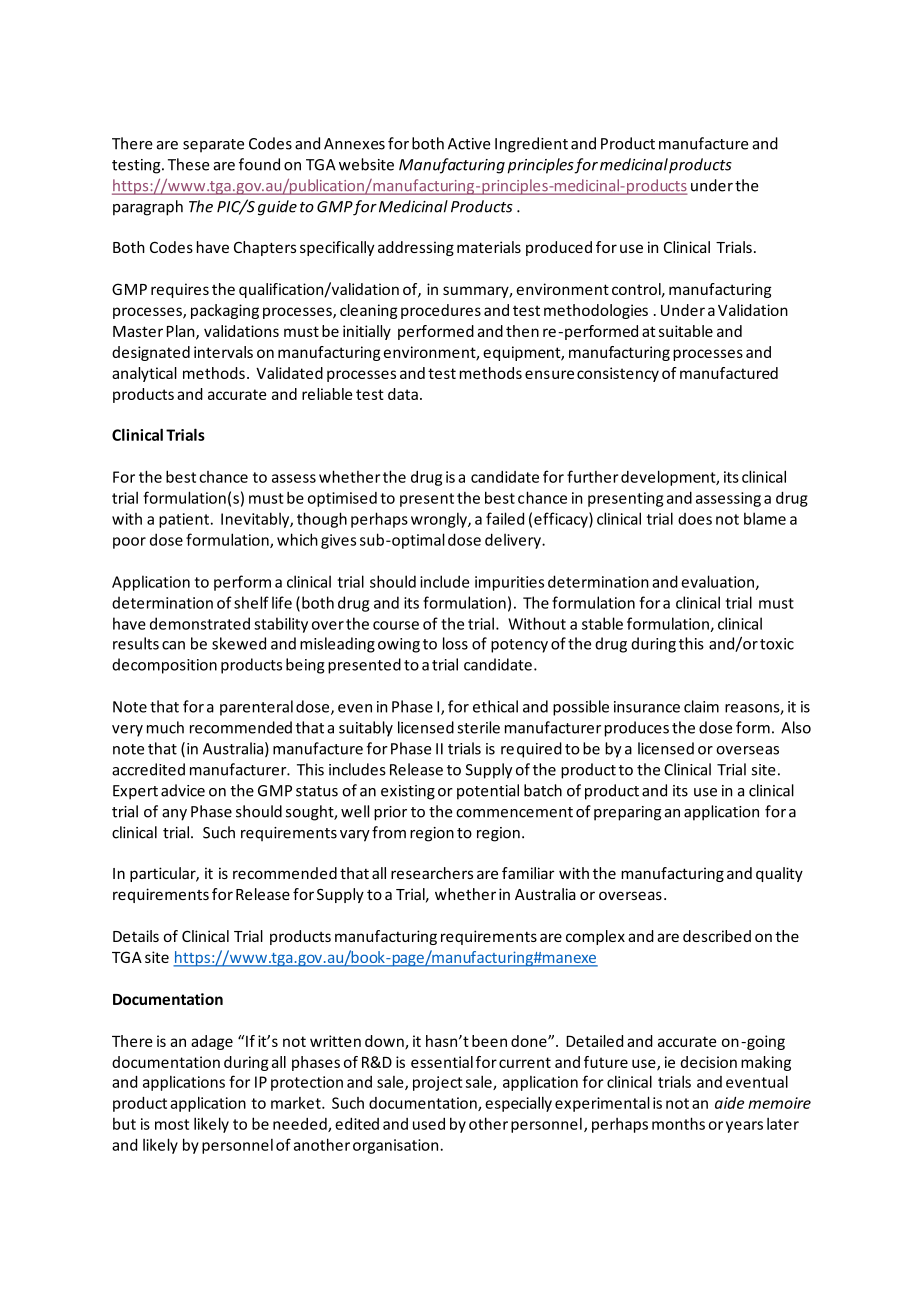 This document has width=924, height=1308. I want to click on researchers, so click(432, 873).
